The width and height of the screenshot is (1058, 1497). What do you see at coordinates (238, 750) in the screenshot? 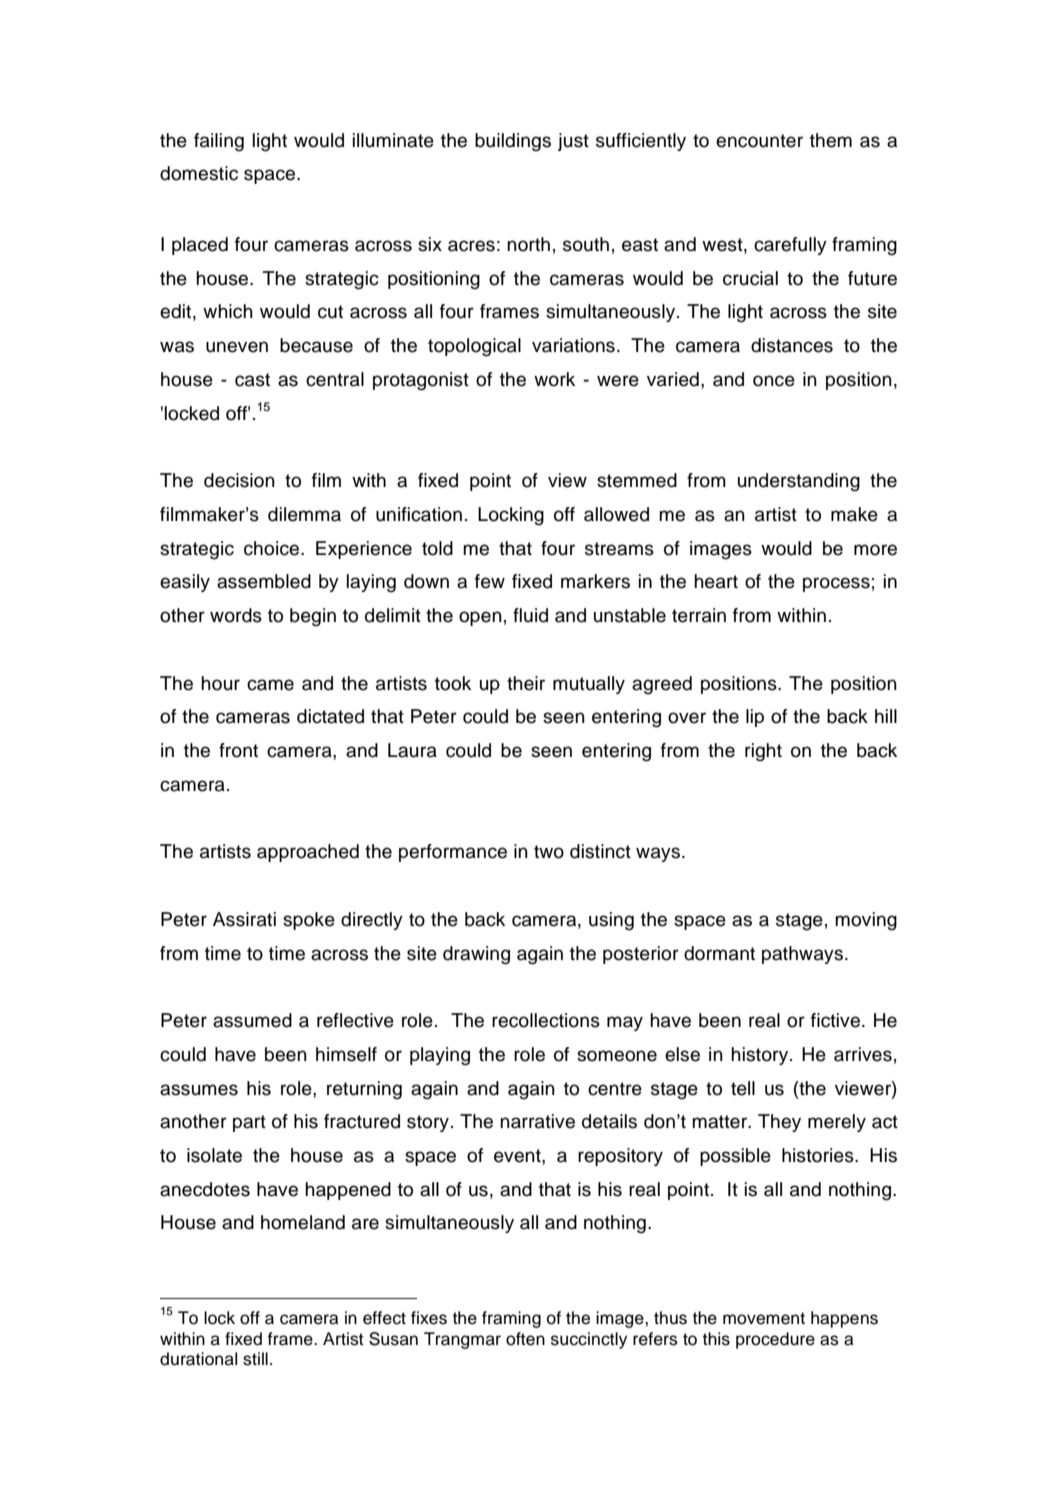
I see `front` at bounding box center [238, 750].
